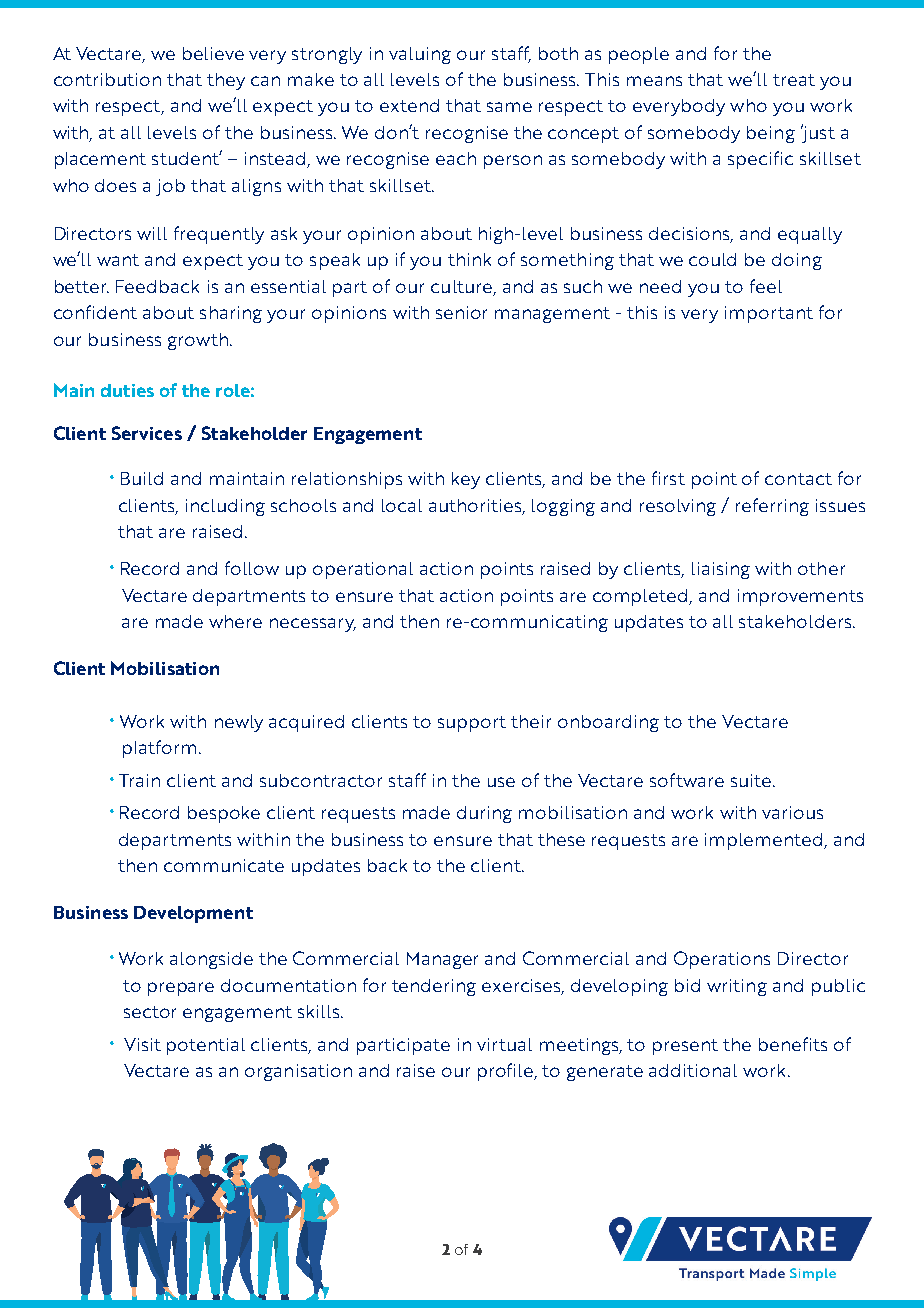 The width and height of the screenshot is (924, 1308). What do you see at coordinates (504, 1044) in the screenshot?
I see `virtual` at bounding box center [504, 1044].
